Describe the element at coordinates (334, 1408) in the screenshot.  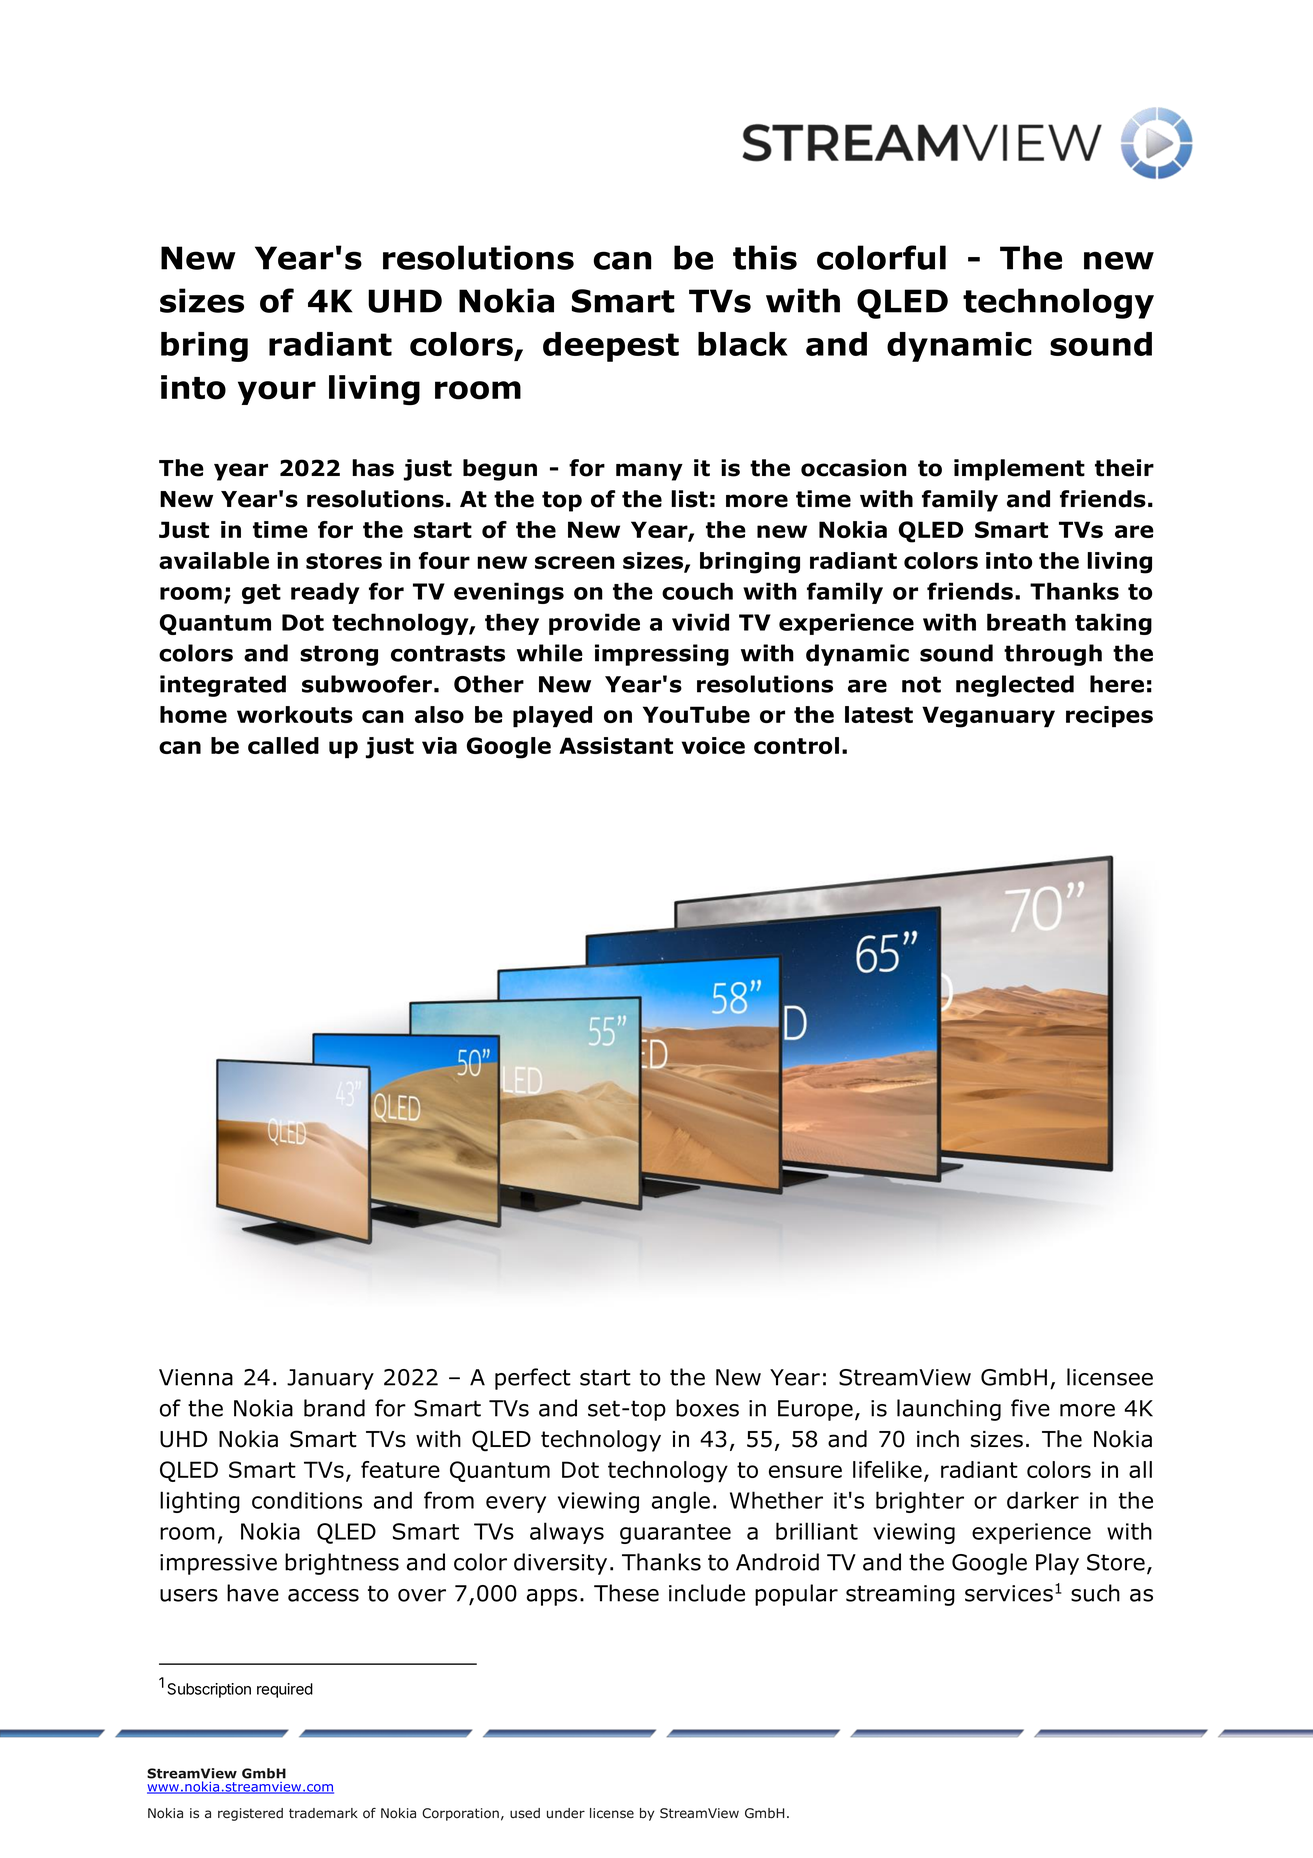
I see `brand` at that location.
